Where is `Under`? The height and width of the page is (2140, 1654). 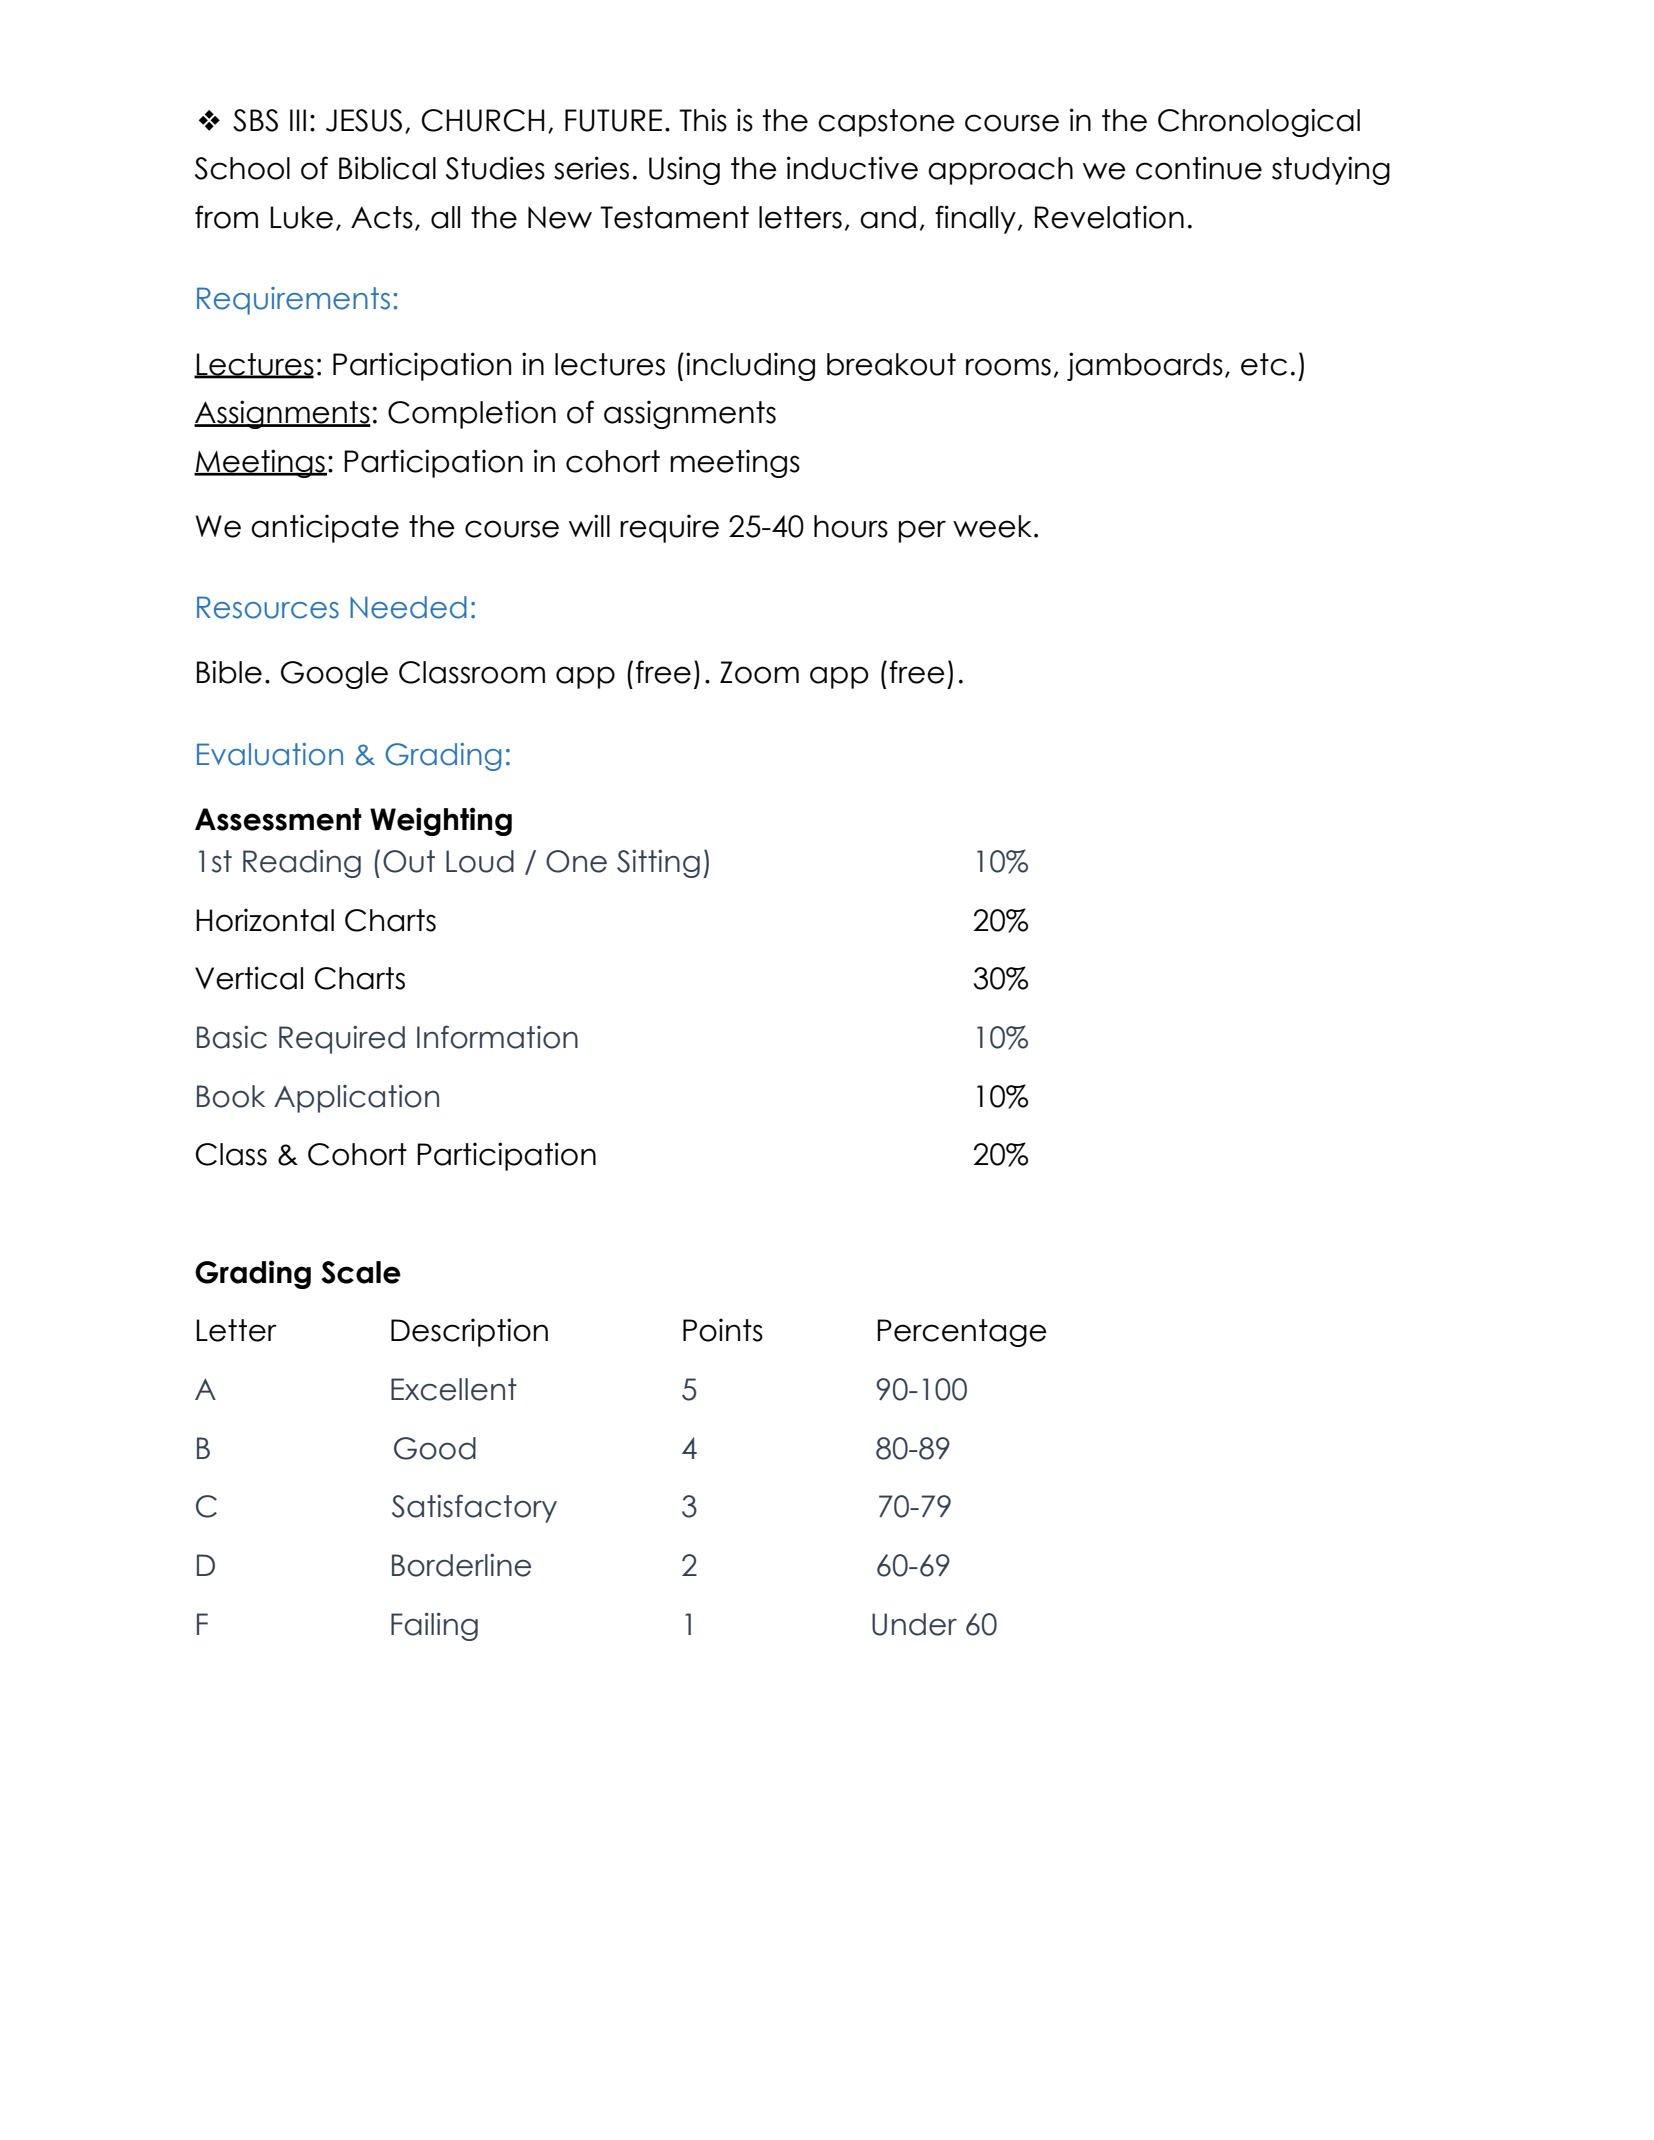
Under is located at coordinates (914, 1624).
